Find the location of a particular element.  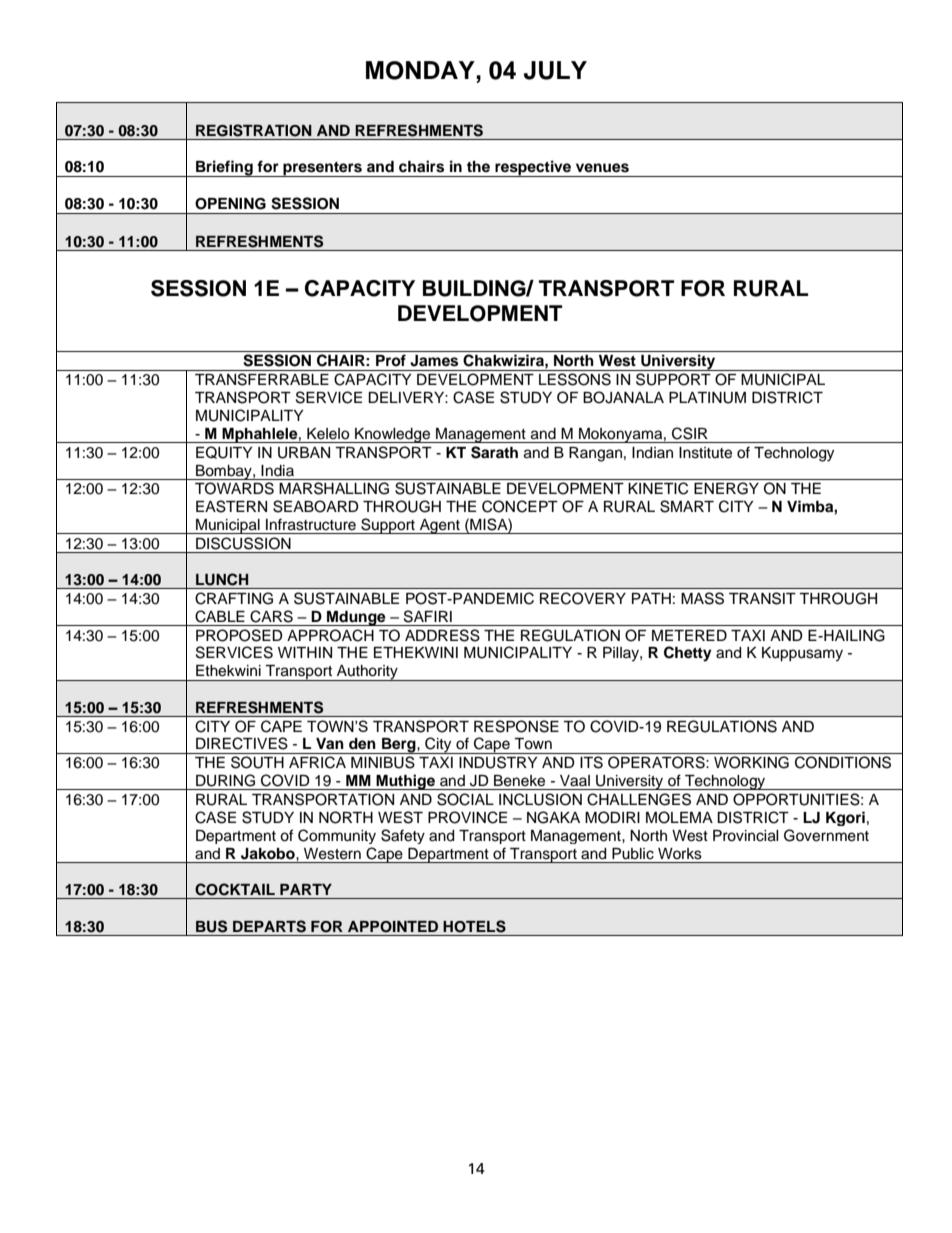

PARTY is located at coordinates (306, 889).
